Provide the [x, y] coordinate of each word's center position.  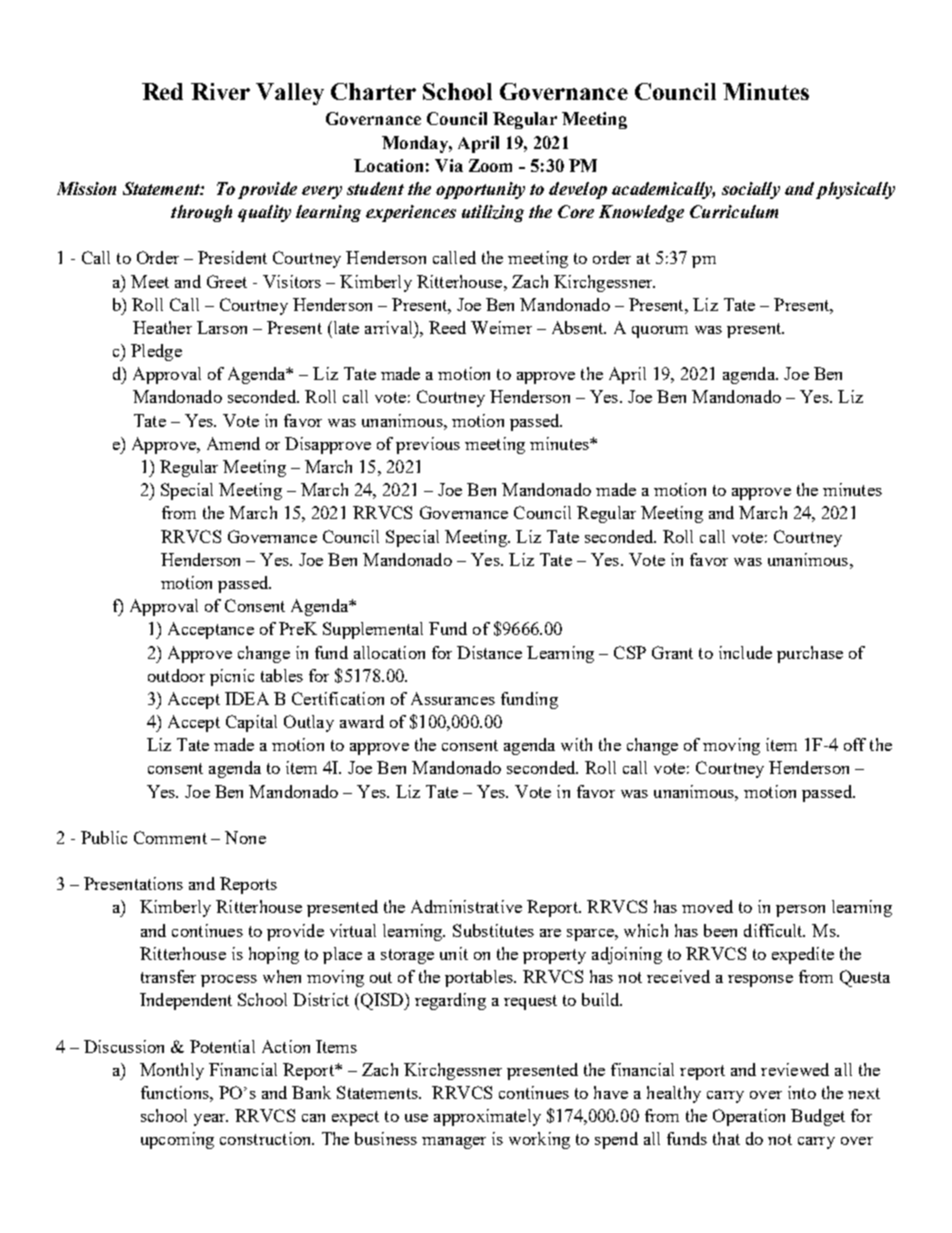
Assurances [453, 698]
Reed [447, 327]
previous [428, 445]
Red [162, 91]
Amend [233, 443]
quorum [660, 332]
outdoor [176, 675]
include [745, 652]
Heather [162, 327]
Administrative [466, 906]
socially [751, 190]
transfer [168, 976]
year [211, 1120]
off [855, 744]
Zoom [490, 165]
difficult [774, 930]
